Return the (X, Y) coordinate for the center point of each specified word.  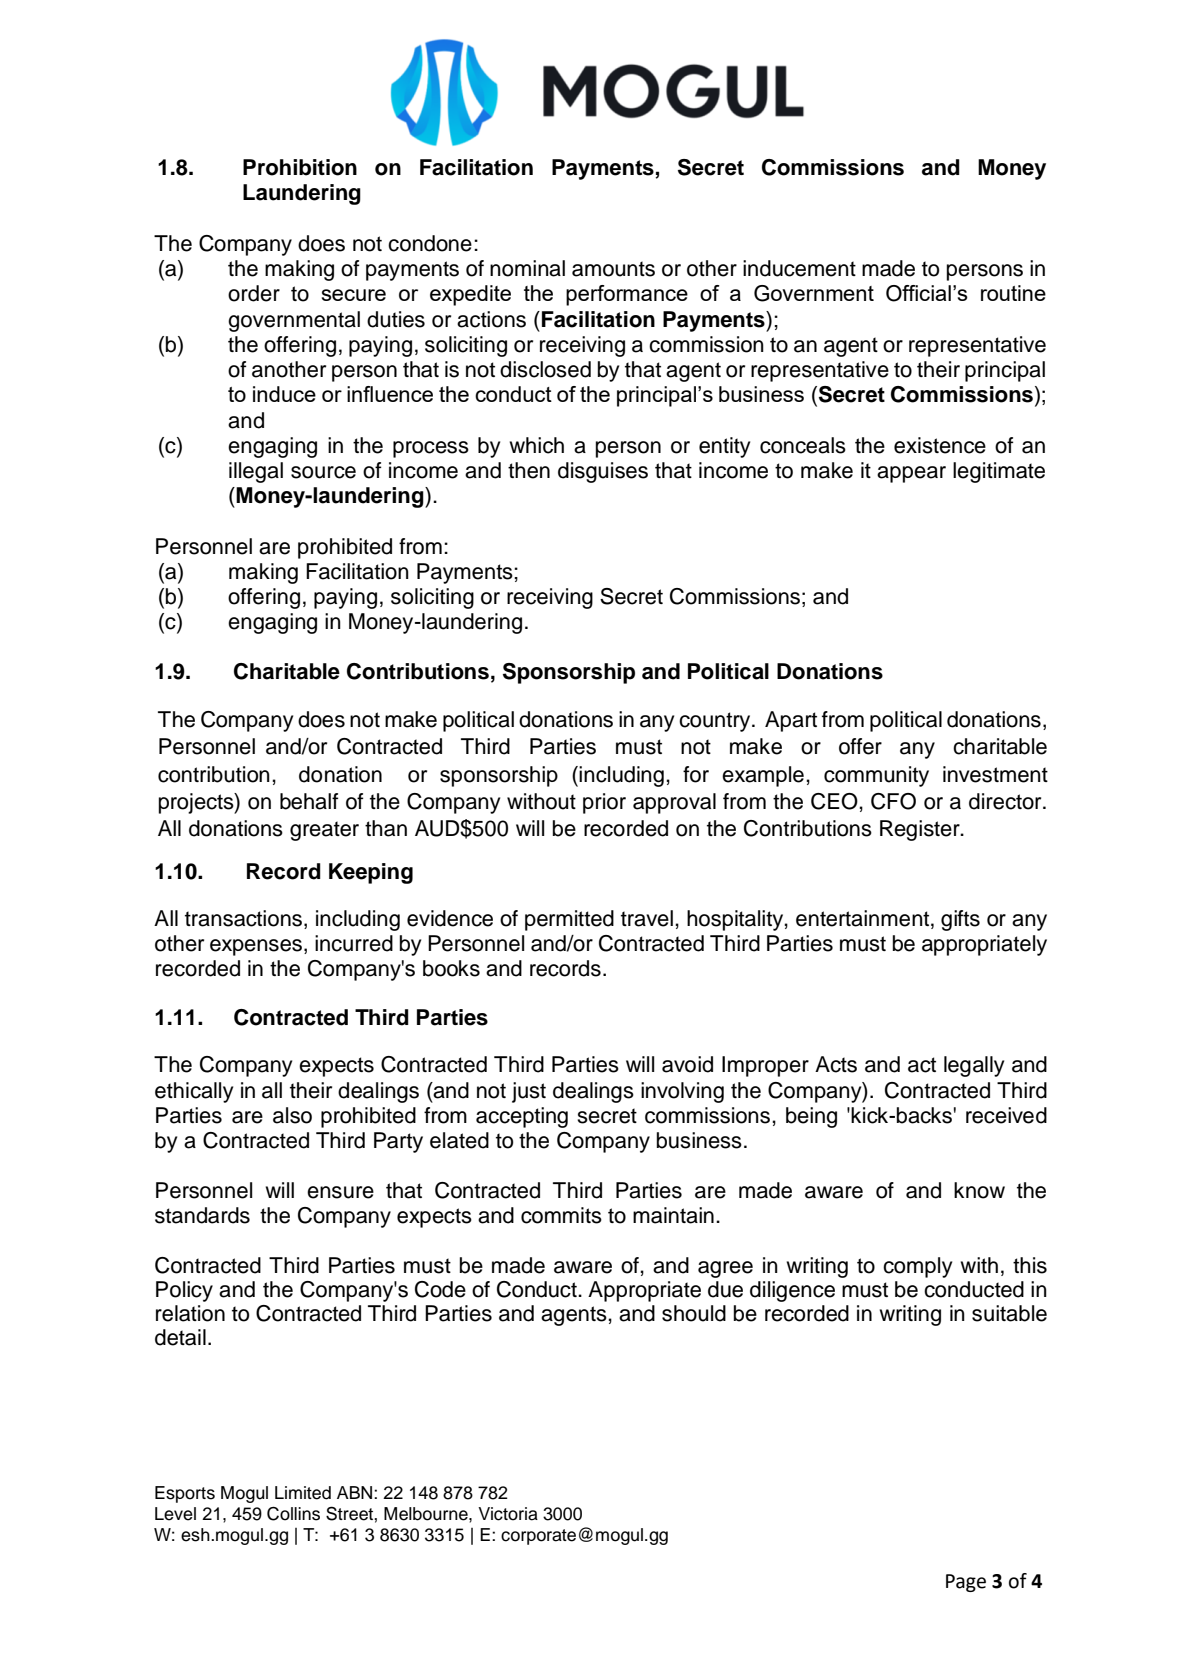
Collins (293, 1514)
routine (1013, 293)
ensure (340, 1192)
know (979, 1190)
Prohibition (300, 167)
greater (324, 831)
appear (911, 474)
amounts (613, 269)
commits (561, 1215)
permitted (569, 920)
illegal (256, 472)
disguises (603, 472)
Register (921, 830)
